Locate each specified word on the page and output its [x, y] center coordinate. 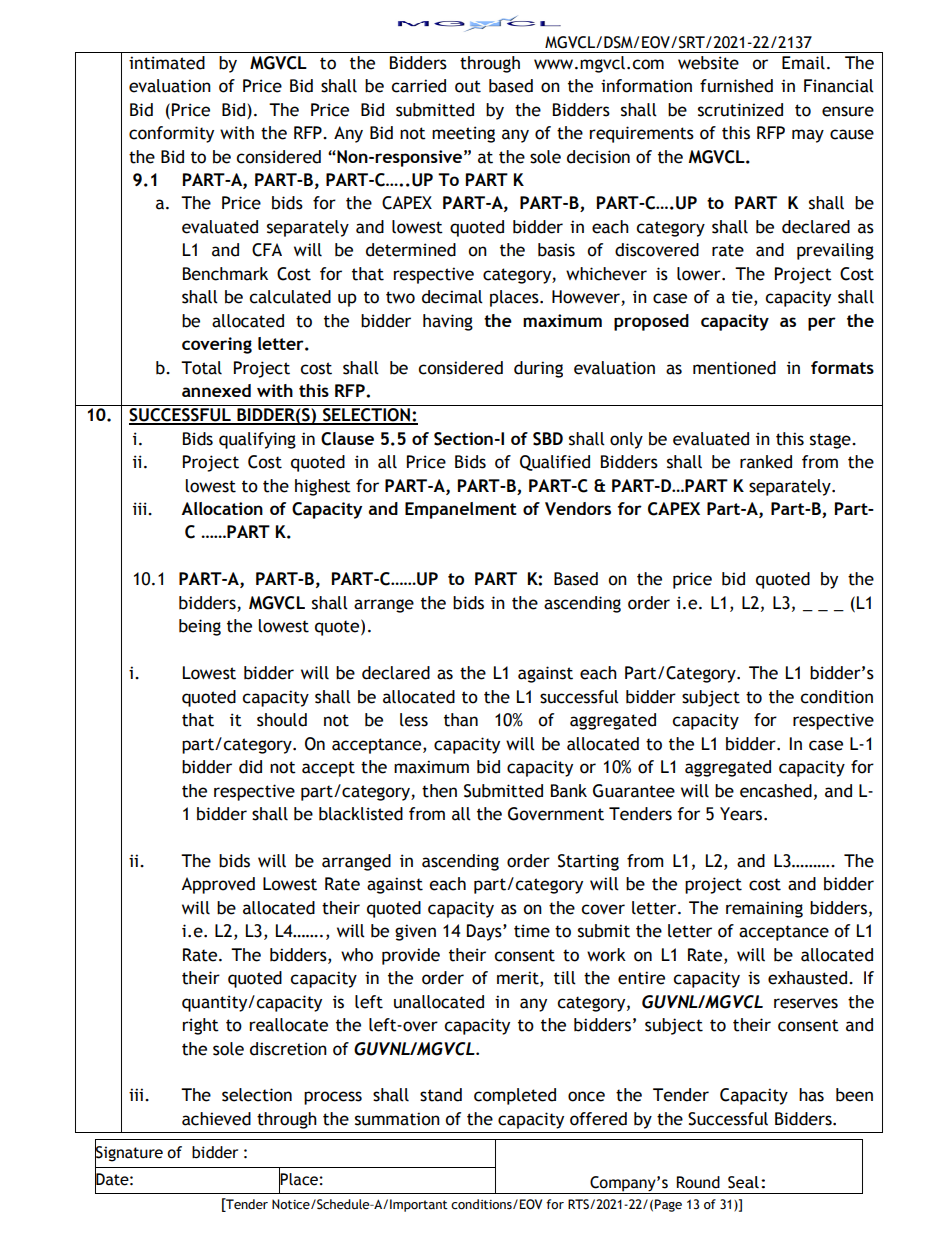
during [538, 369]
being [200, 627]
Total [201, 368]
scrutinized [740, 110]
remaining [764, 909]
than [461, 720]
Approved [218, 885]
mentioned [734, 368]
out [468, 86]
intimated [167, 63]
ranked [766, 462]
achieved [216, 1119]
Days [485, 932]
